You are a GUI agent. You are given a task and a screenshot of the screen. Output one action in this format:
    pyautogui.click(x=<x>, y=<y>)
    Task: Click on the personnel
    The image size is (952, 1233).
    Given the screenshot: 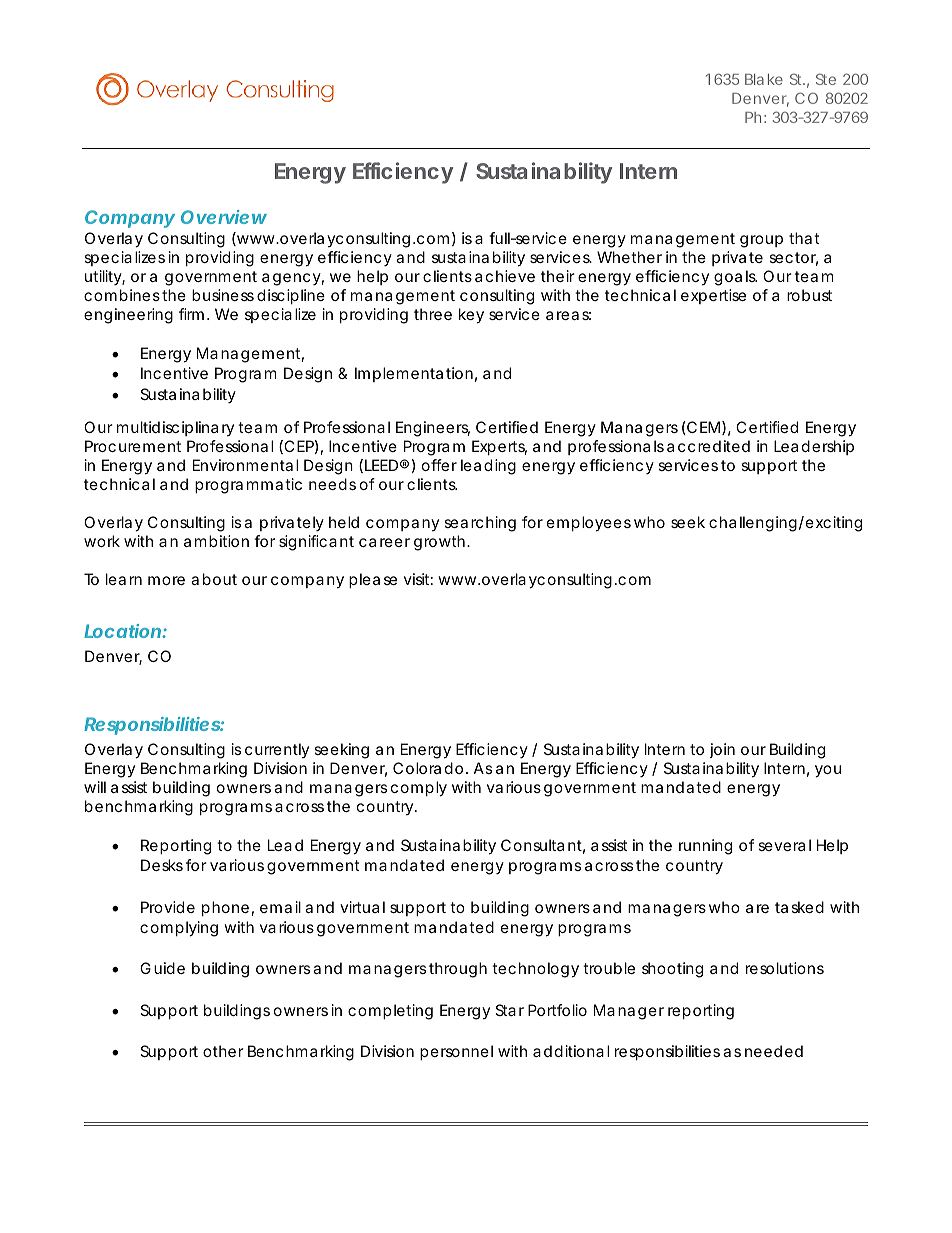 What is the action you would take?
    pyautogui.click(x=456, y=1052)
